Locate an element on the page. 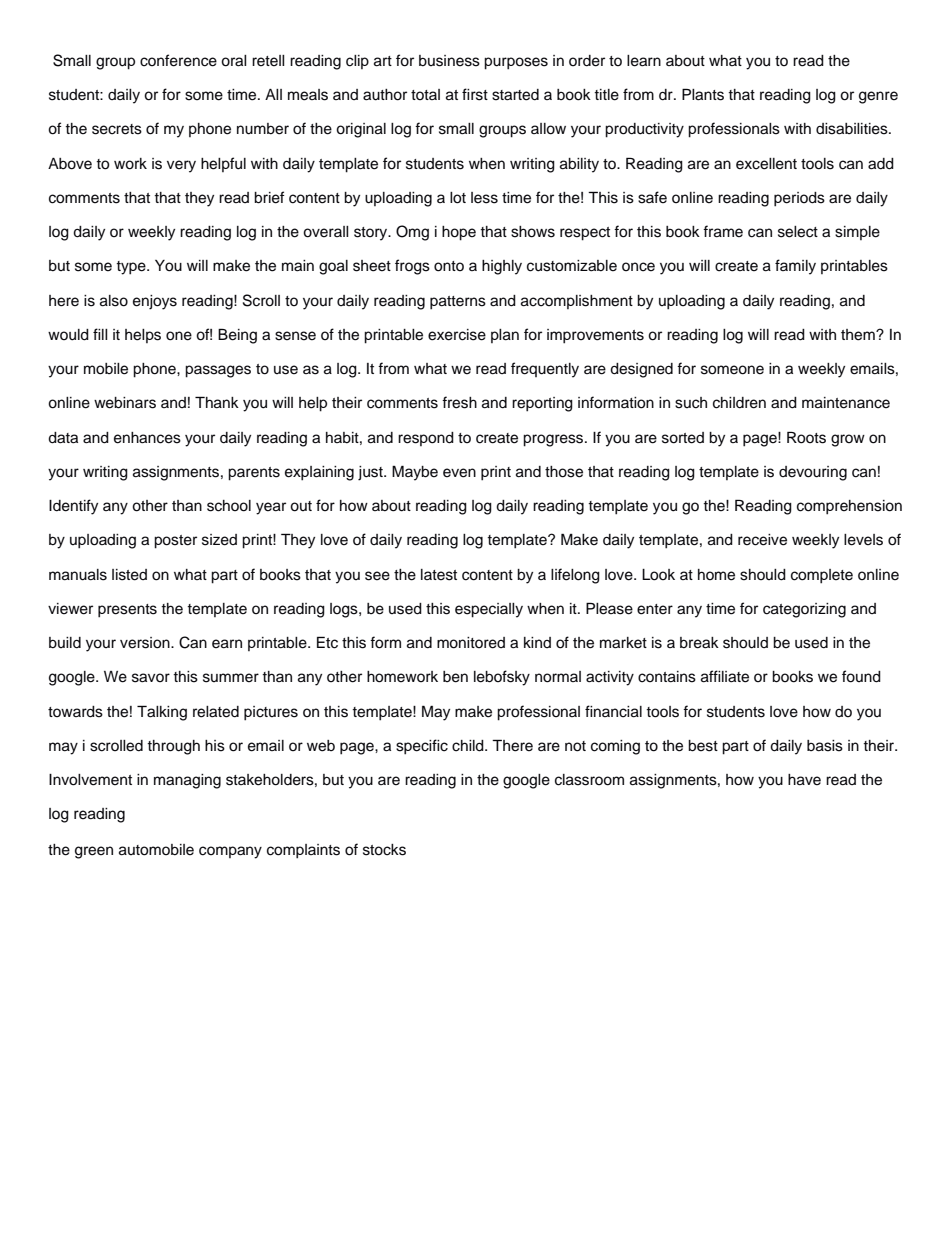 The image size is (952, 1233). first is located at coordinates (475, 94).
